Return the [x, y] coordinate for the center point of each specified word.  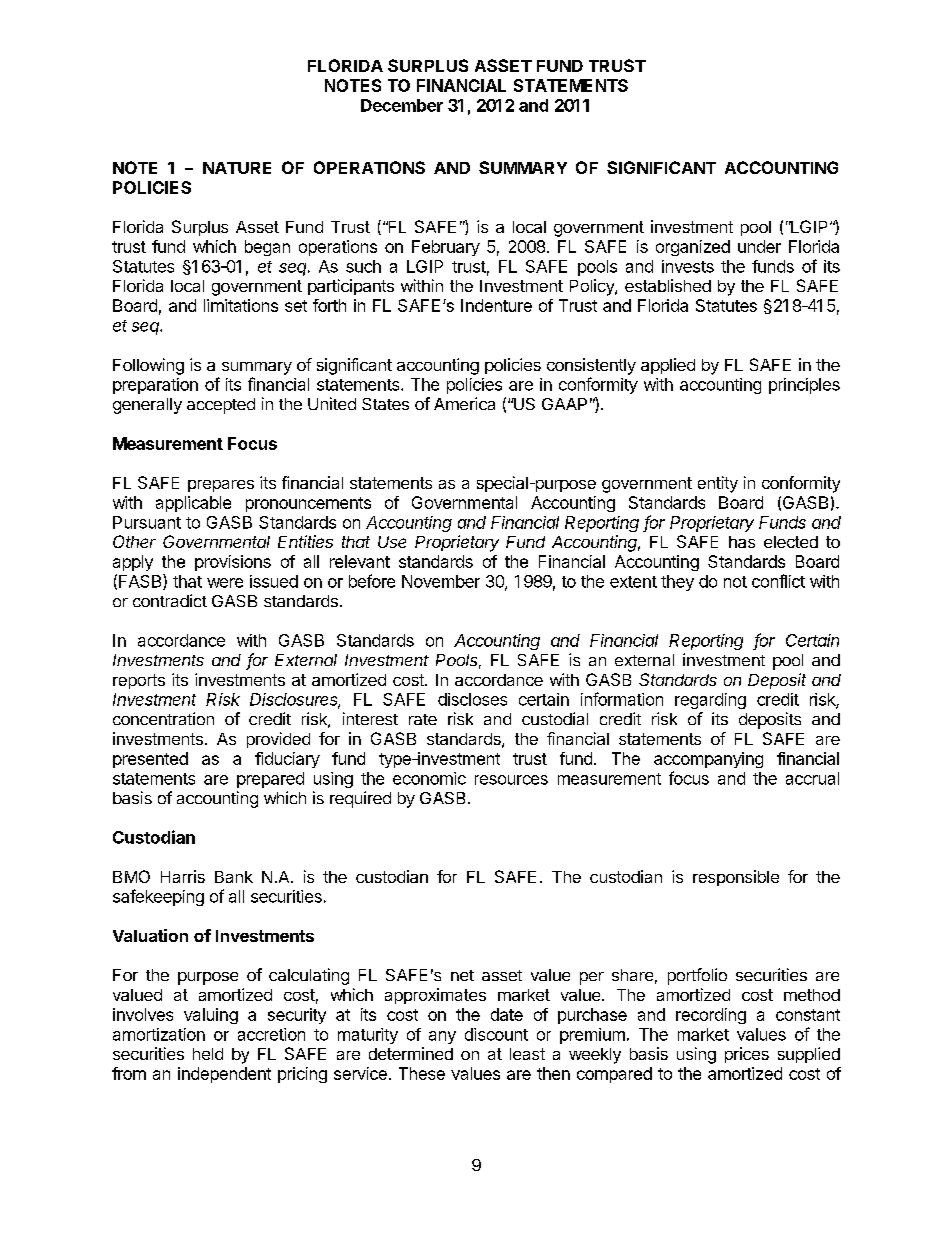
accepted [221, 406]
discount [496, 1034]
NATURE [237, 168]
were [225, 583]
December [402, 105]
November [441, 581]
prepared [270, 780]
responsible [736, 878]
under [759, 246]
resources [511, 780]
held [208, 1054]
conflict [778, 581]
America [464, 403]
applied [668, 366]
